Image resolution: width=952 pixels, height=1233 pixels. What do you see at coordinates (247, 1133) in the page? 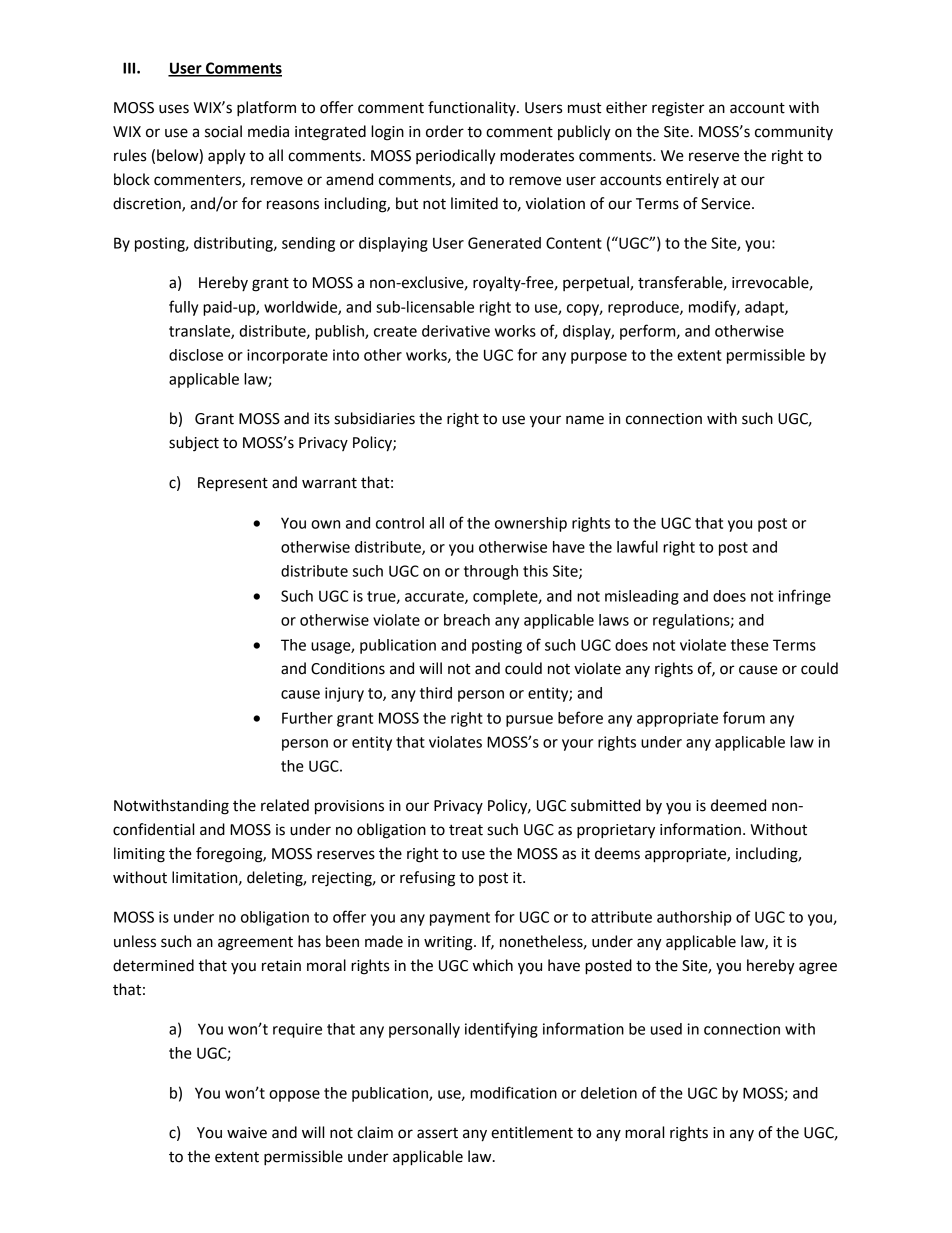
I see `waive` at bounding box center [247, 1133].
